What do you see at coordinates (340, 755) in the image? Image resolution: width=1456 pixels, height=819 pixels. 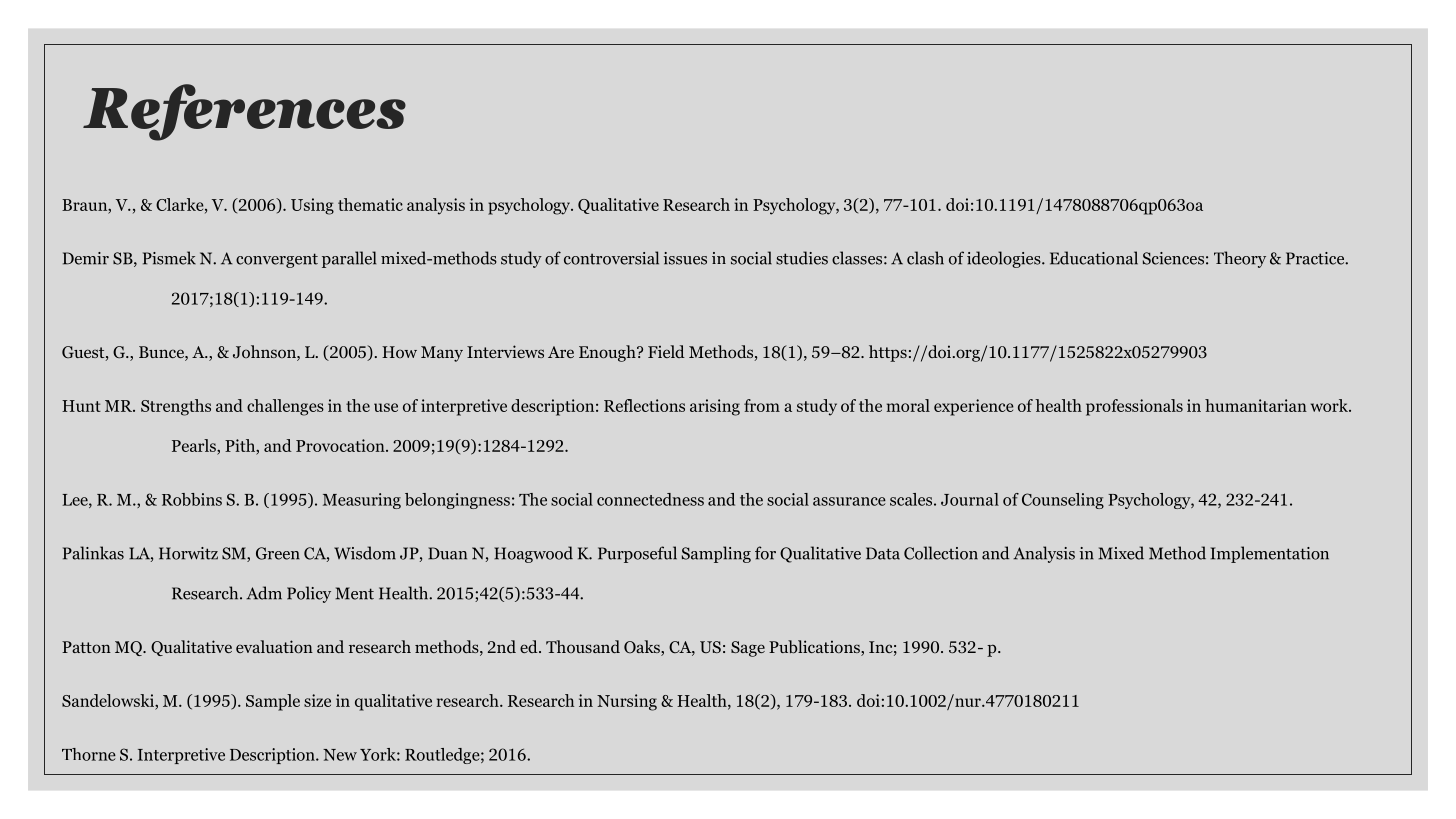 I see `New` at bounding box center [340, 755].
